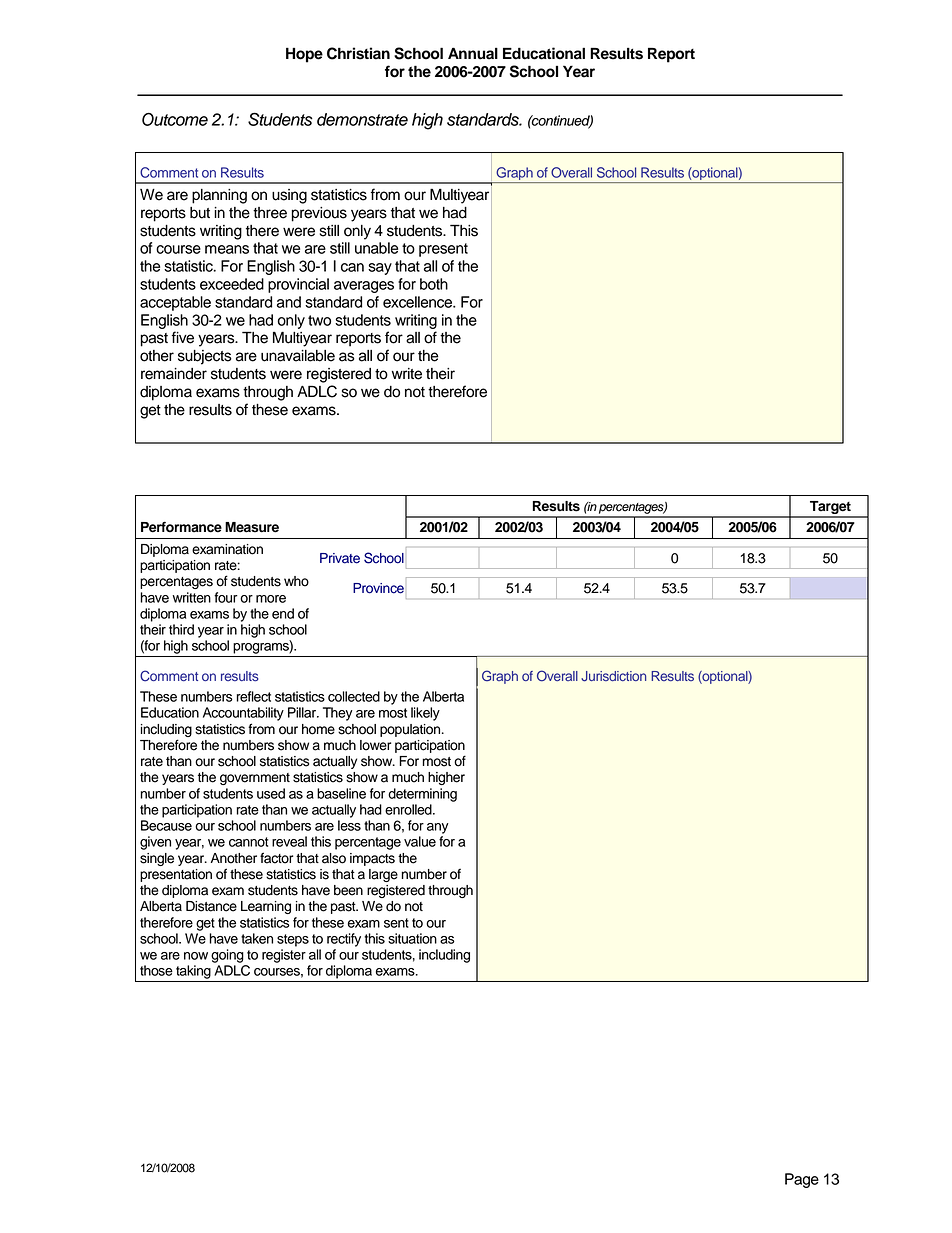 Image resolution: width=952 pixels, height=1233 pixels. What do you see at coordinates (407, 374) in the image?
I see `write` at bounding box center [407, 374].
